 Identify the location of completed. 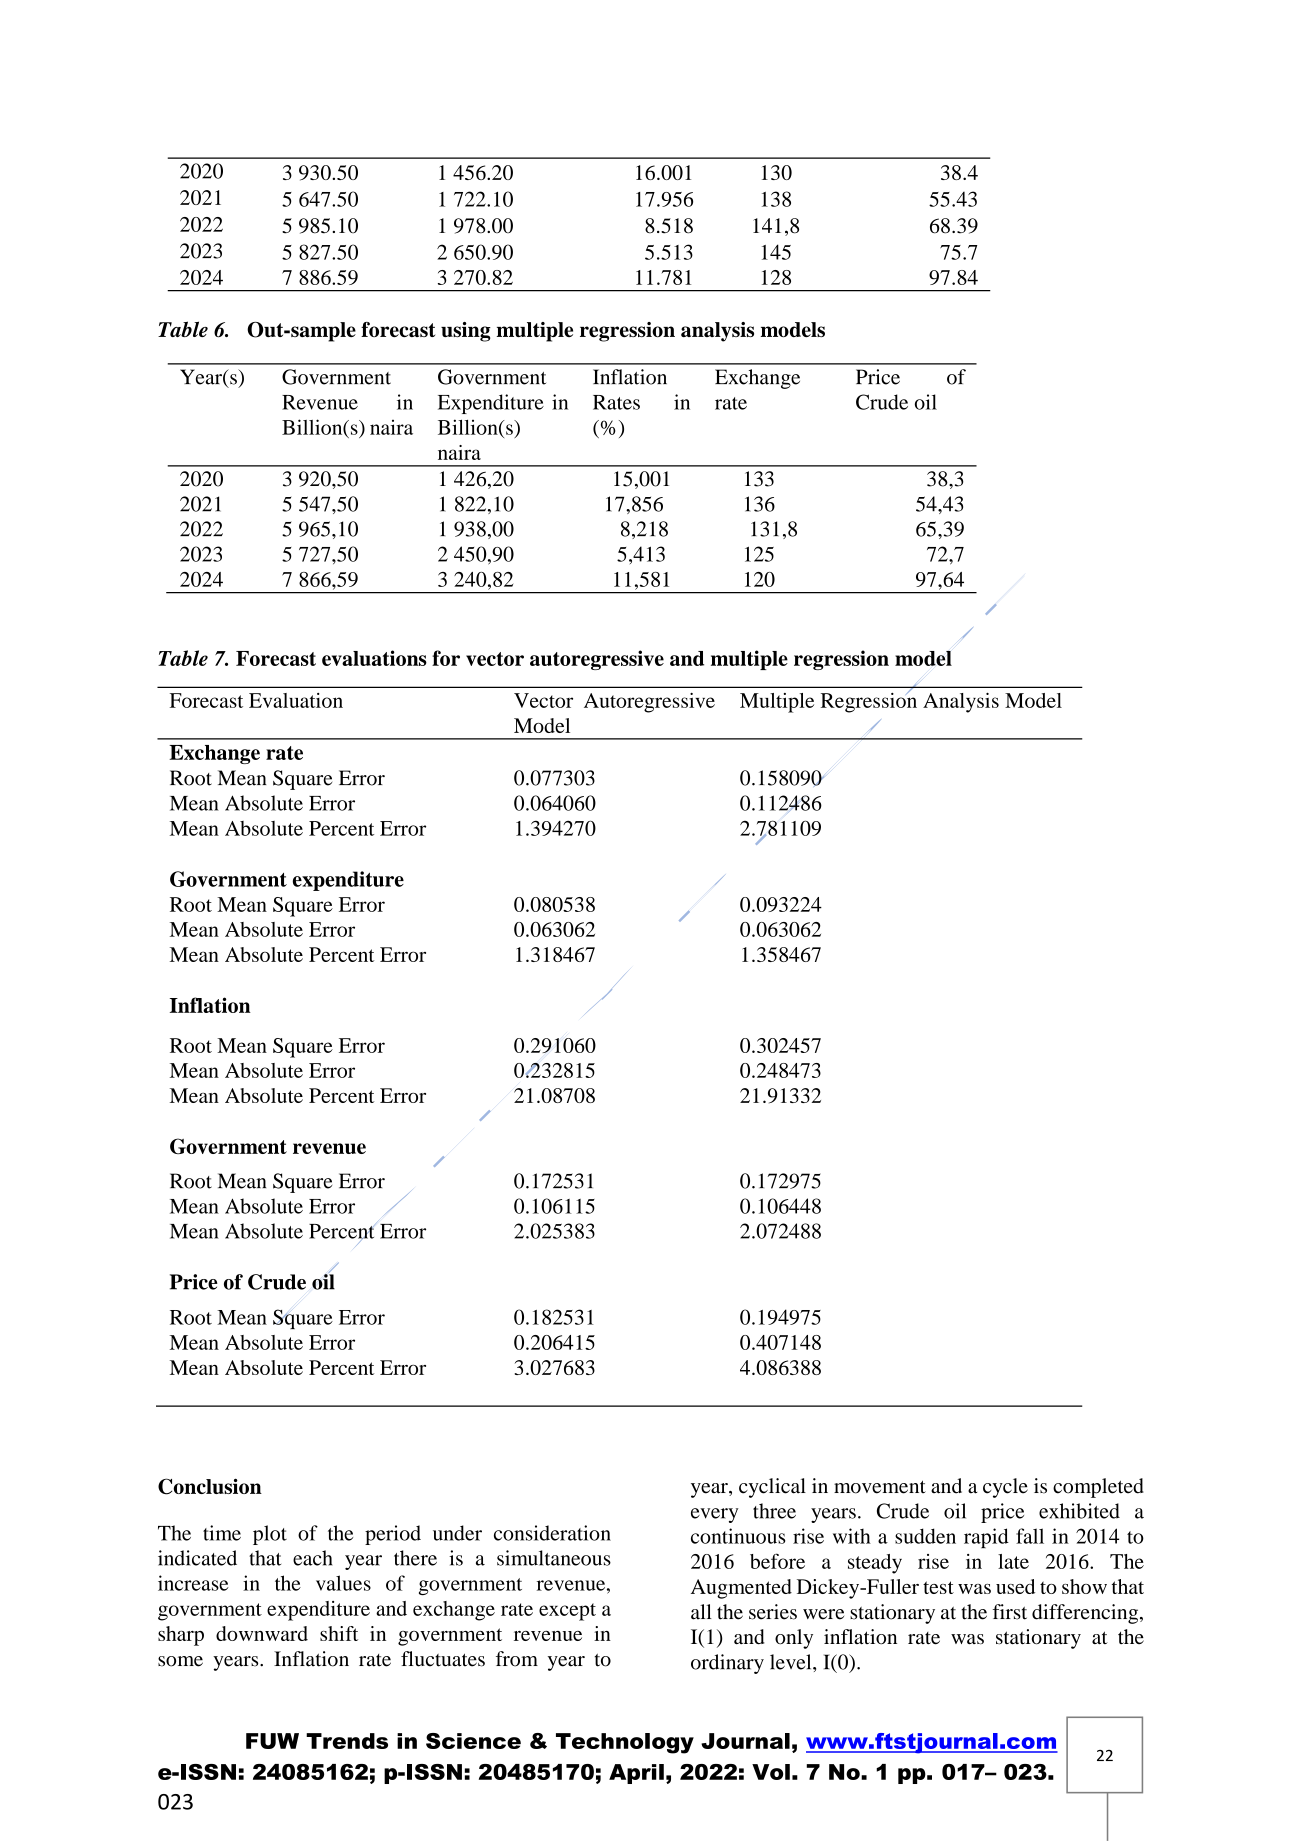
(1098, 1488).
